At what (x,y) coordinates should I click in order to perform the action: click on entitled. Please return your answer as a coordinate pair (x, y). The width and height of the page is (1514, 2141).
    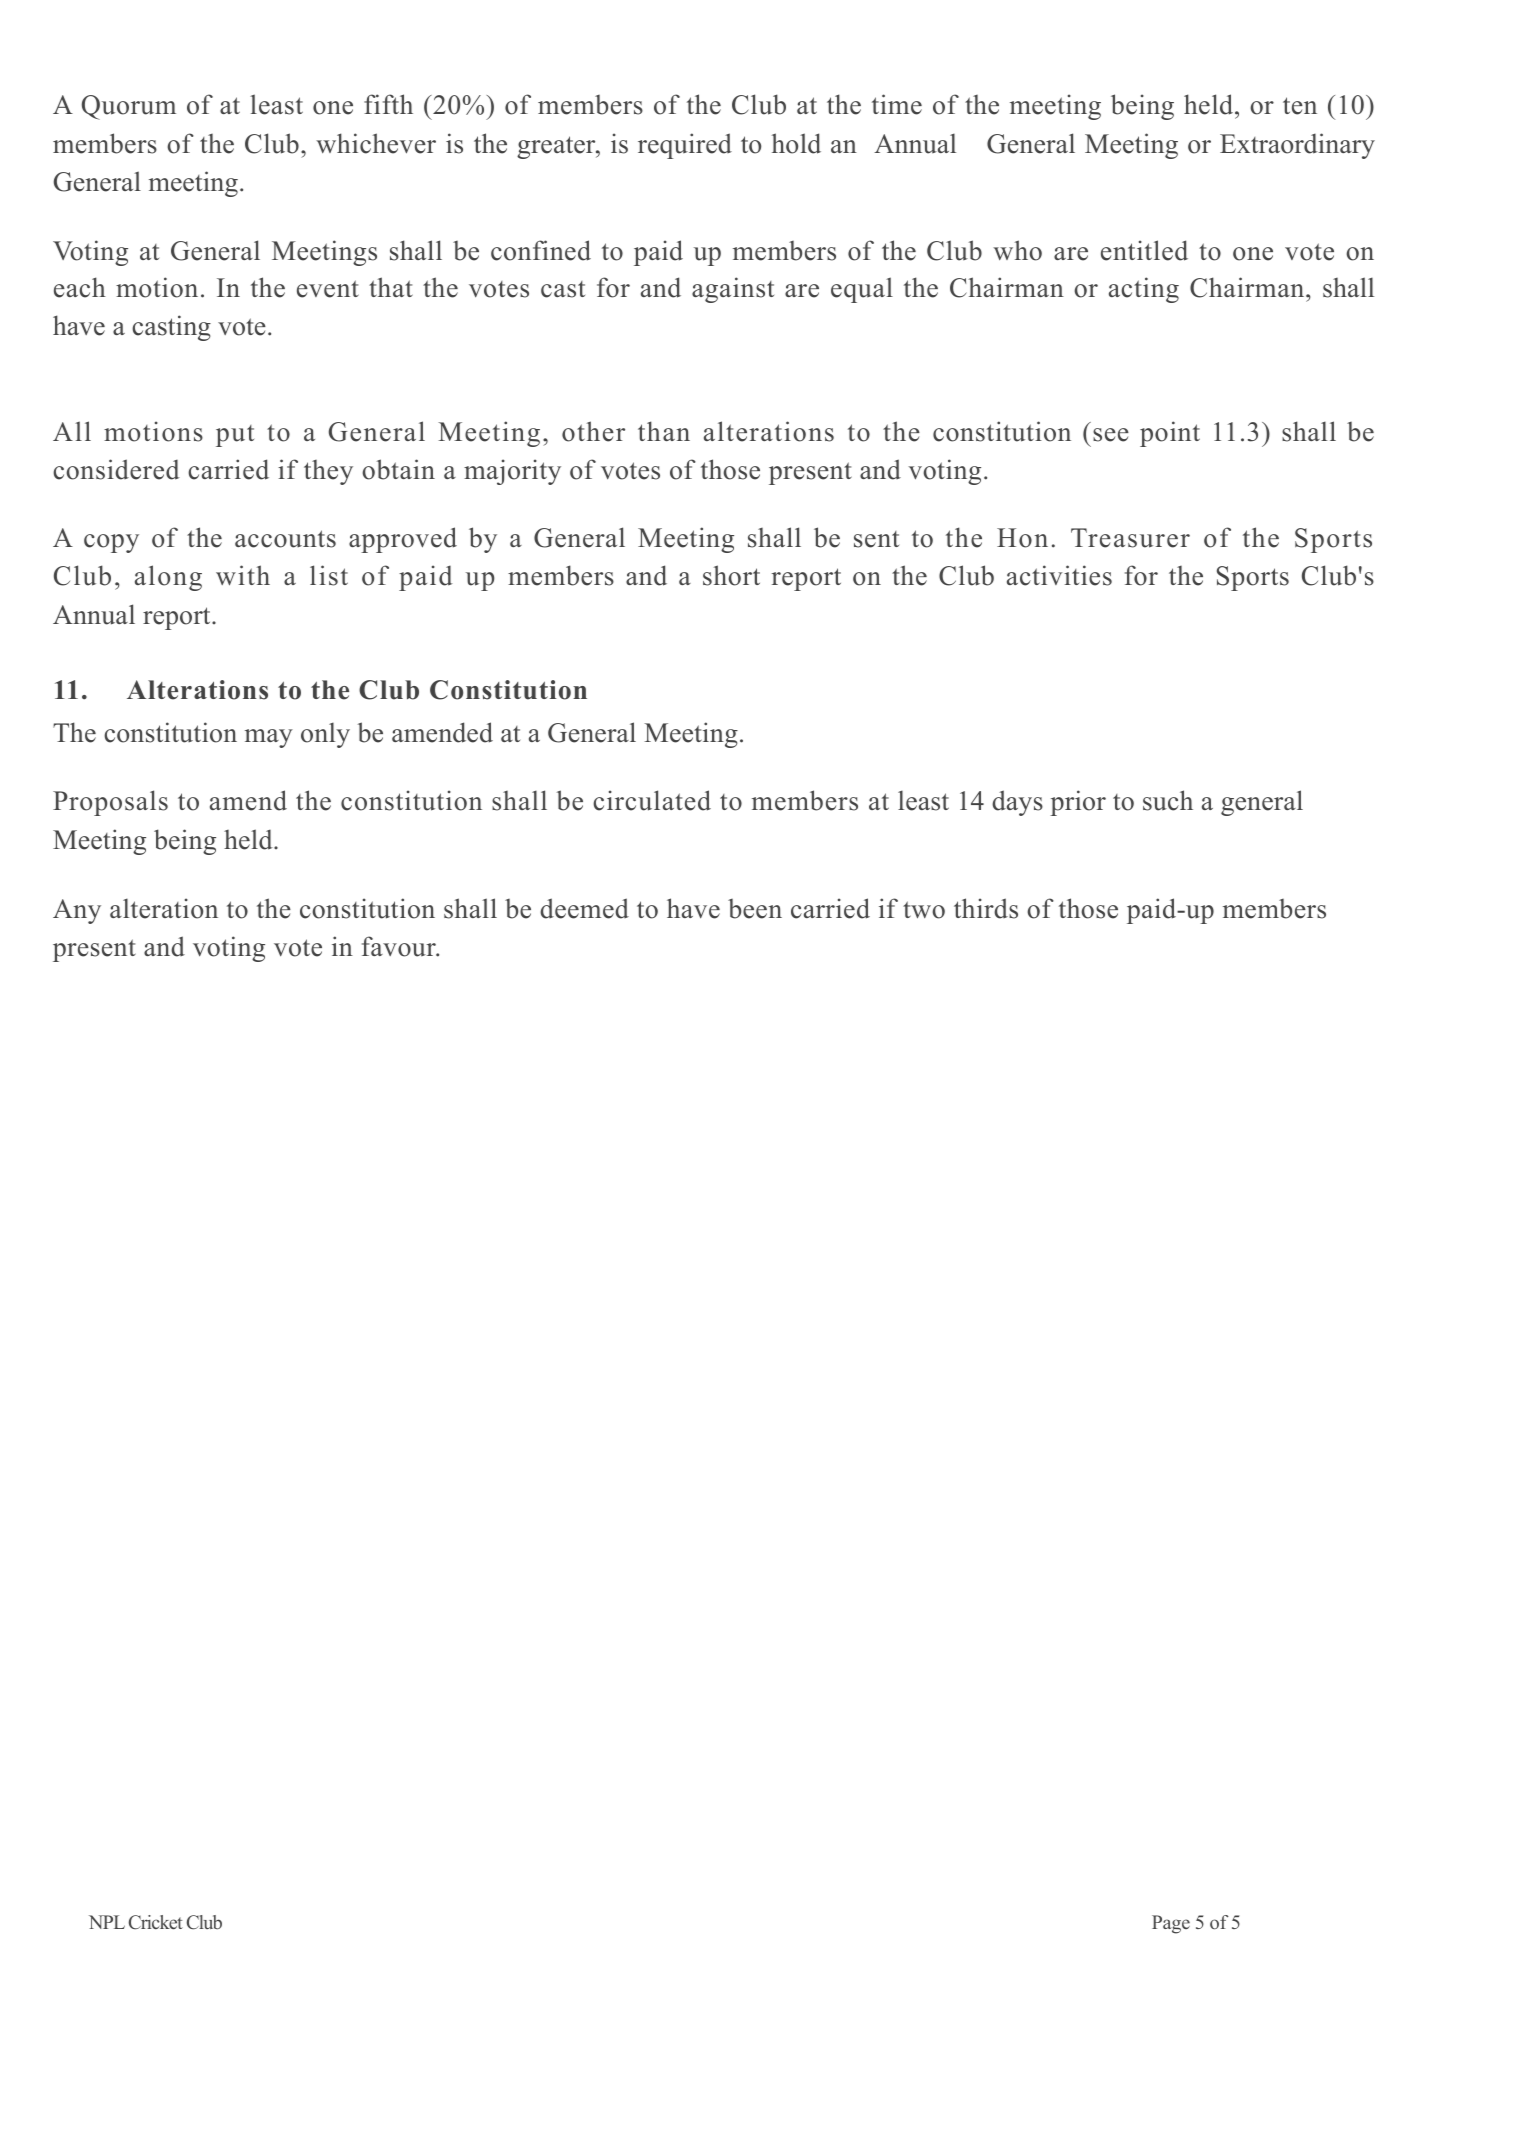
    Looking at the image, I should click on (1144, 250).
